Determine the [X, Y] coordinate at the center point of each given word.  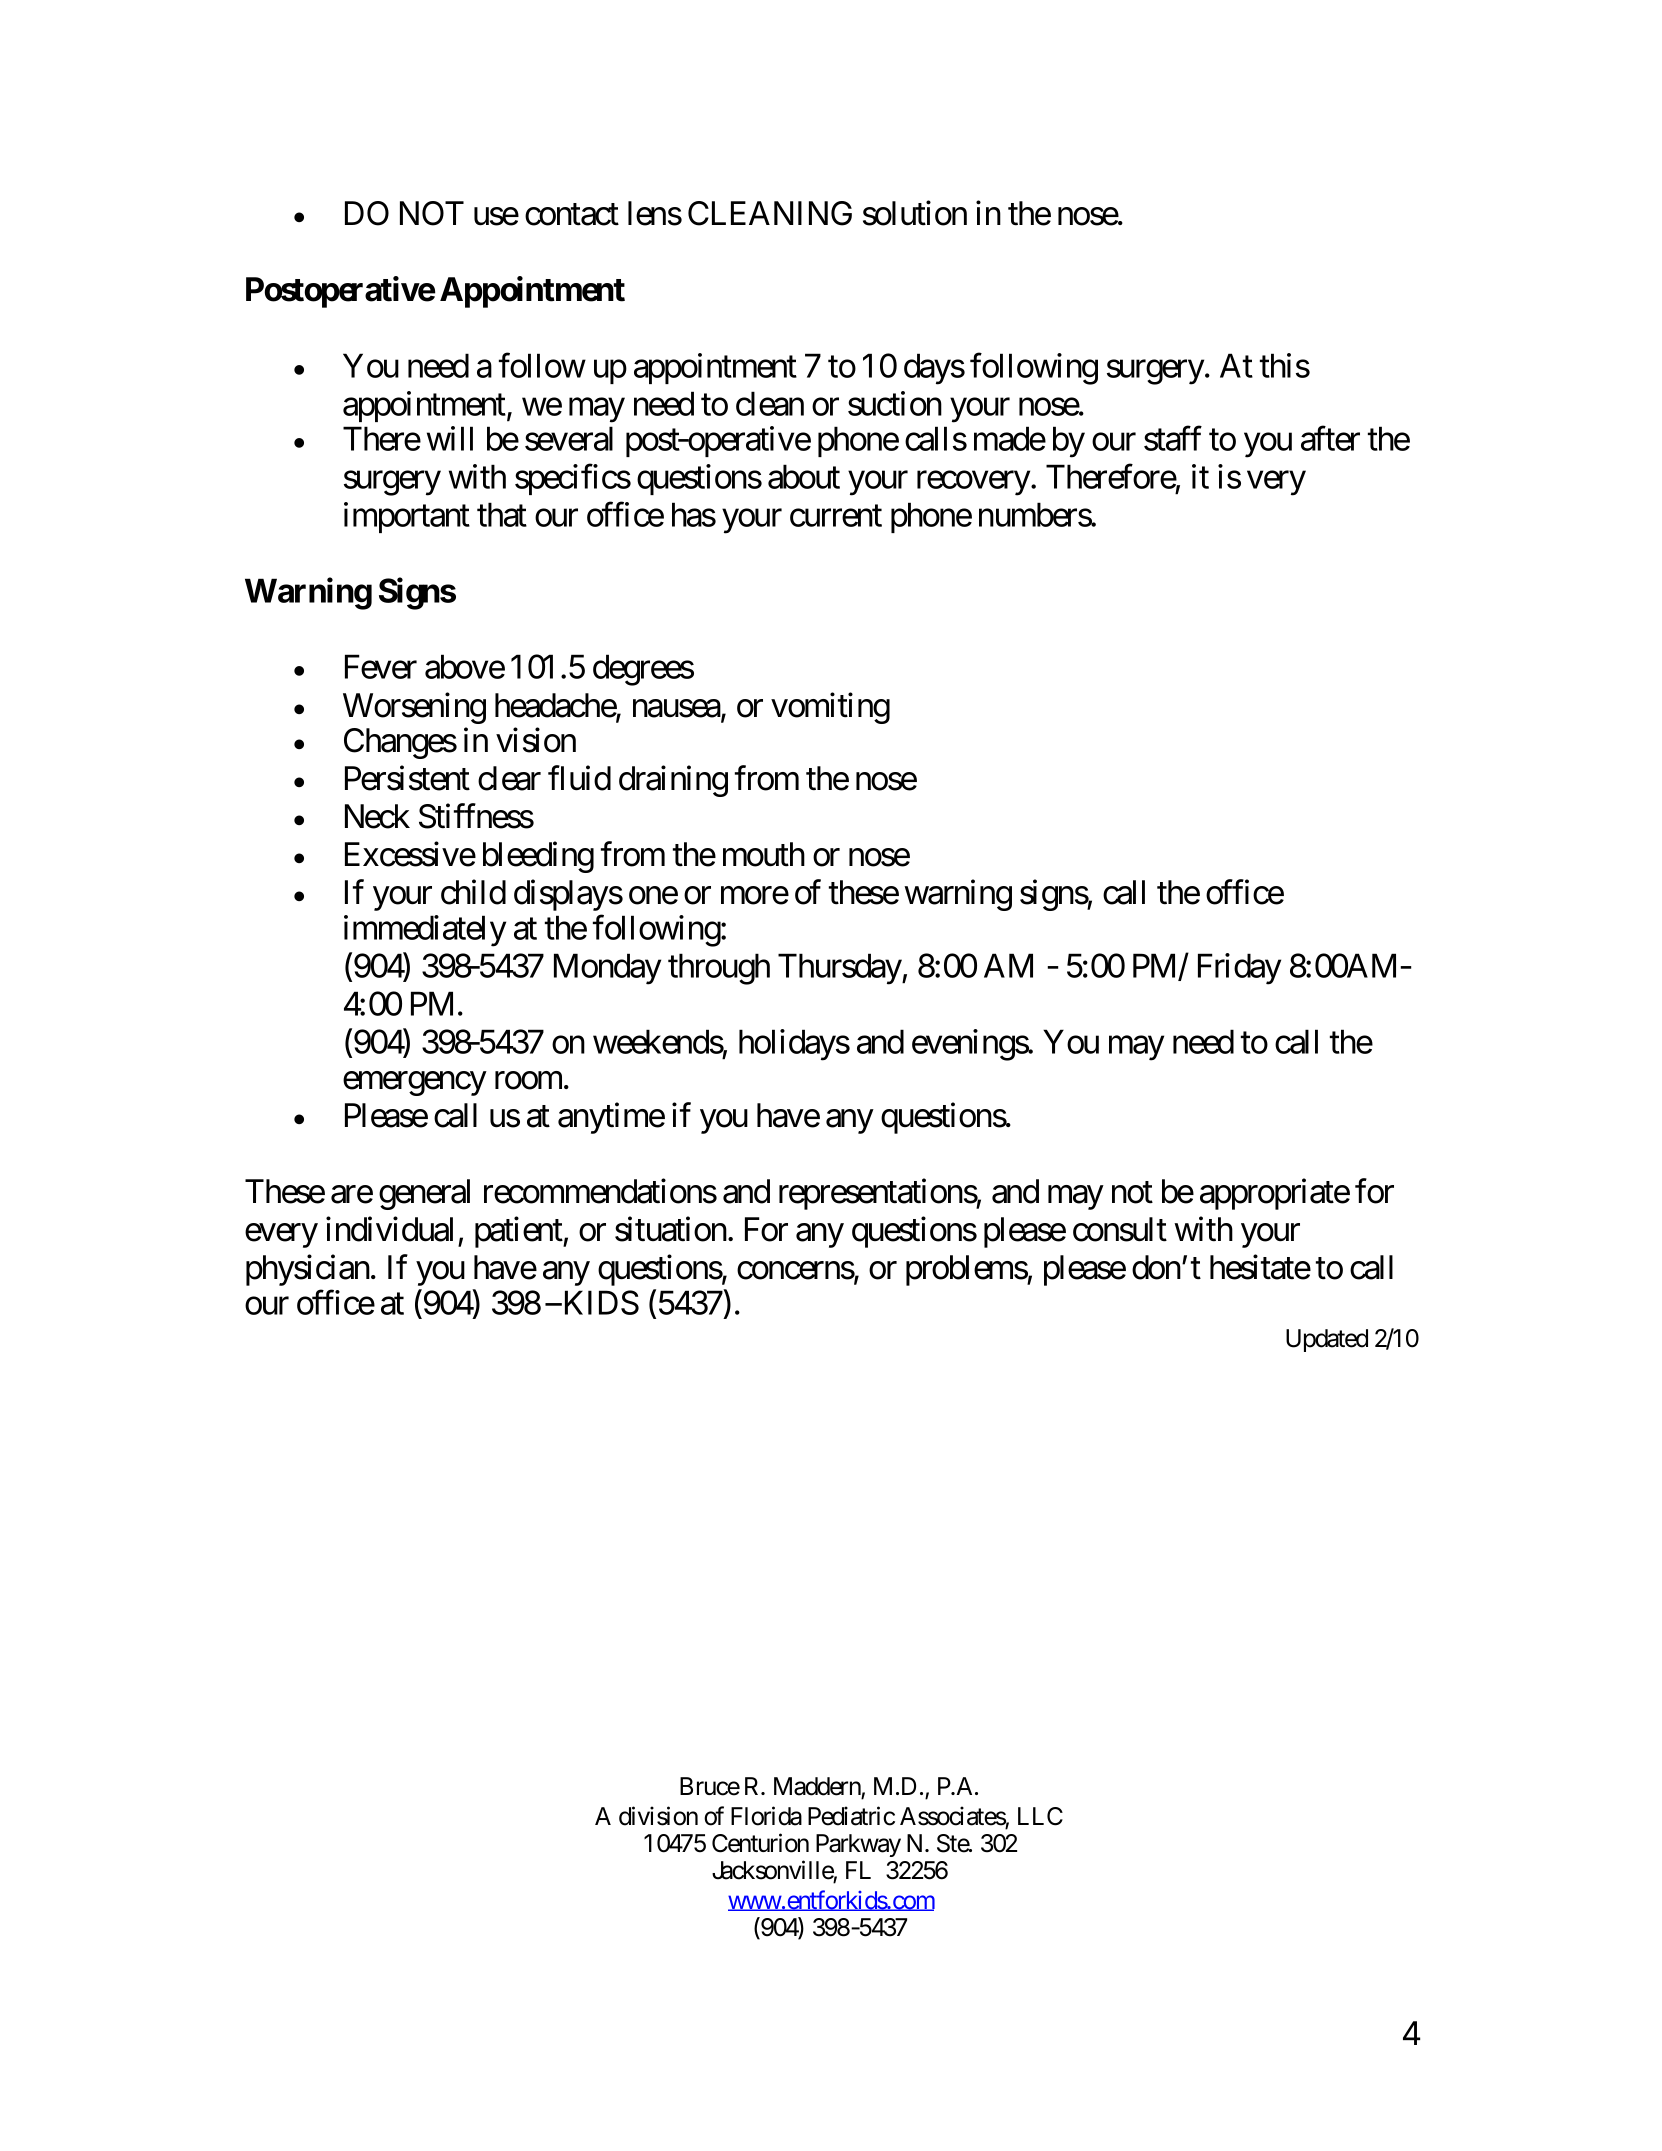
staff [1173, 438]
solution [915, 213]
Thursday [840, 969]
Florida [766, 1816]
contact [572, 215]
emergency [414, 1084]
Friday [1239, 969]
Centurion [760, 1843]
